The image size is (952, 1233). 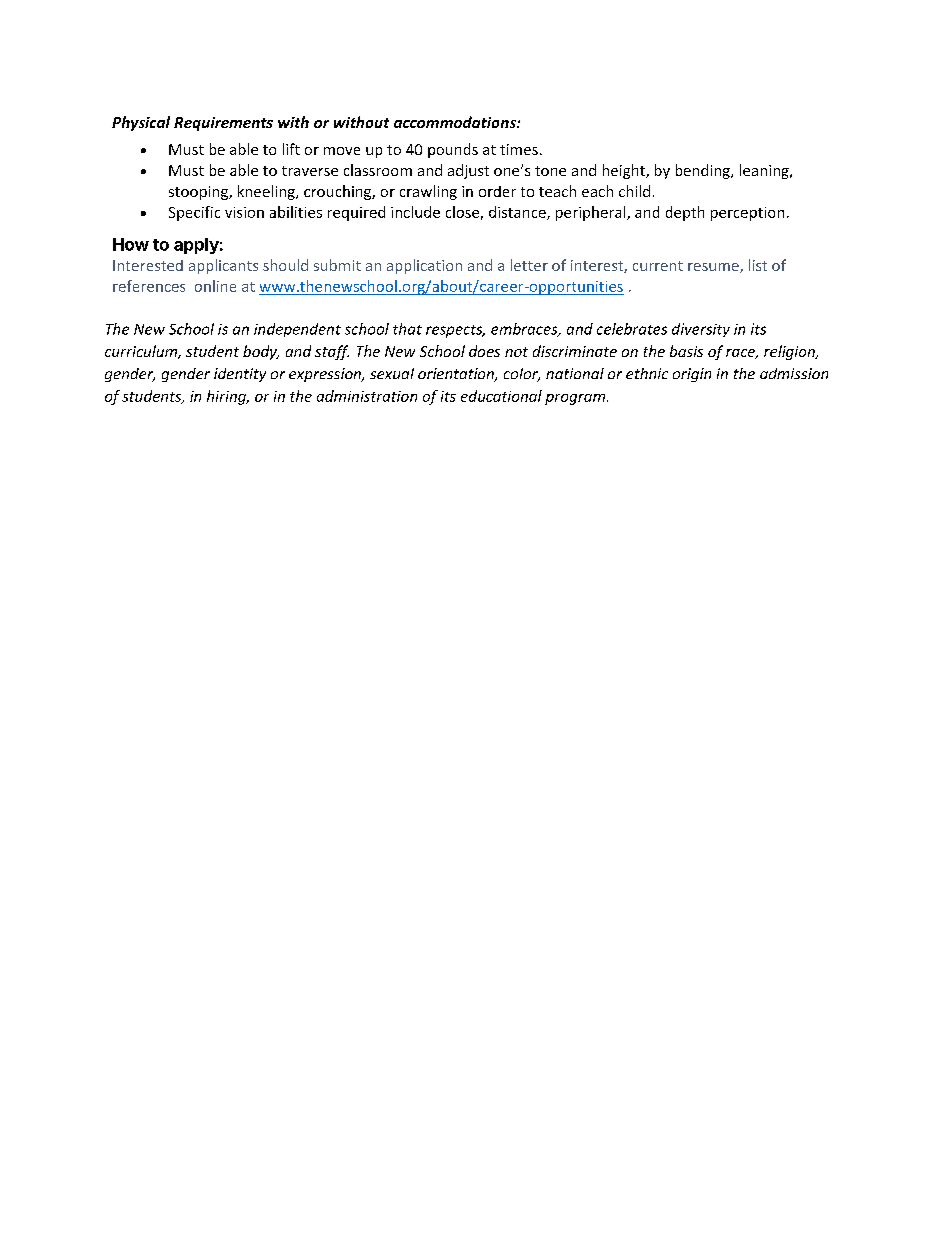 What do you see at coordinates (704, 171) in the page?
I see `bending` at bounding box center [704, 171].
